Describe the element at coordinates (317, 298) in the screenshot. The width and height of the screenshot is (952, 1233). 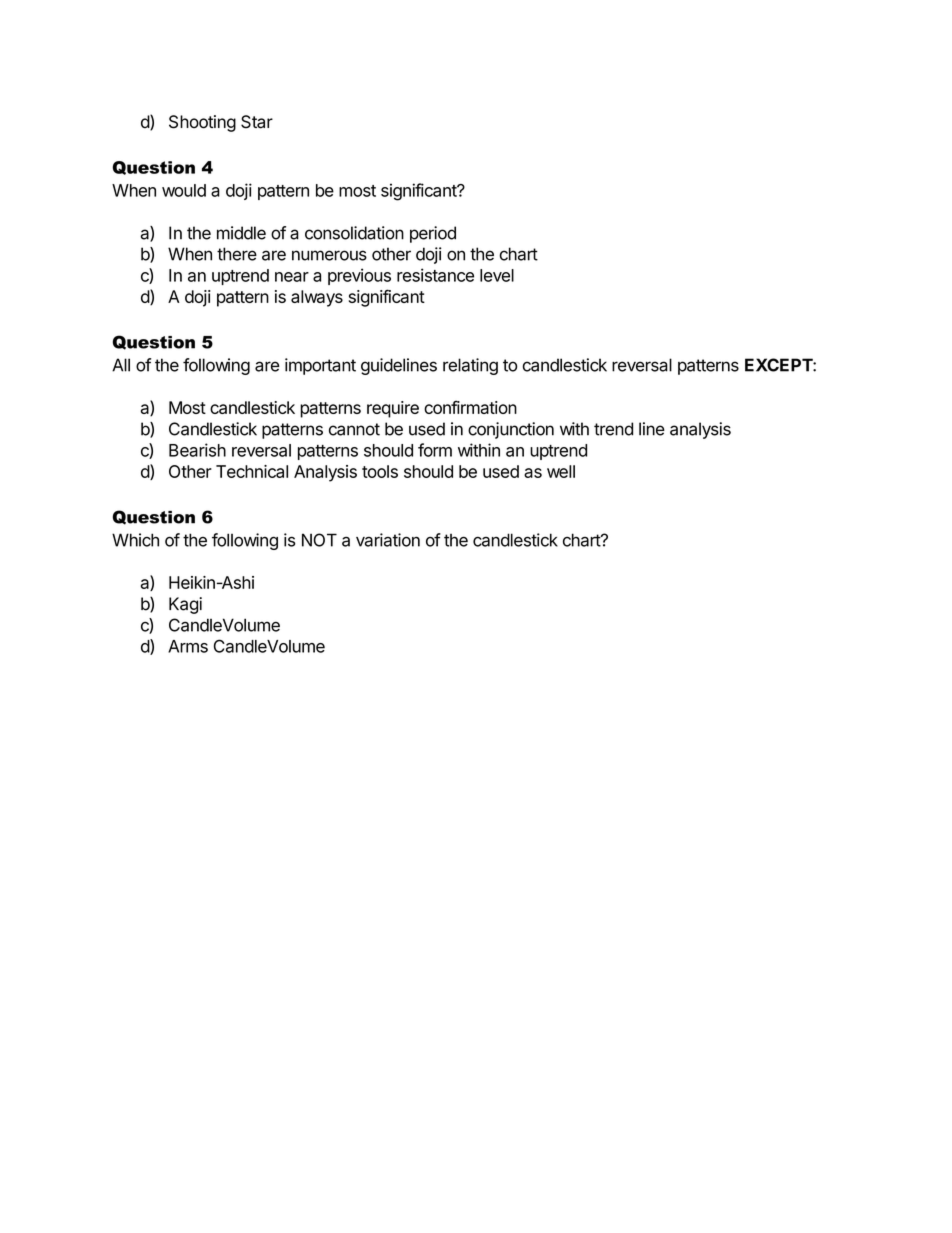
I see `always` at that location.
